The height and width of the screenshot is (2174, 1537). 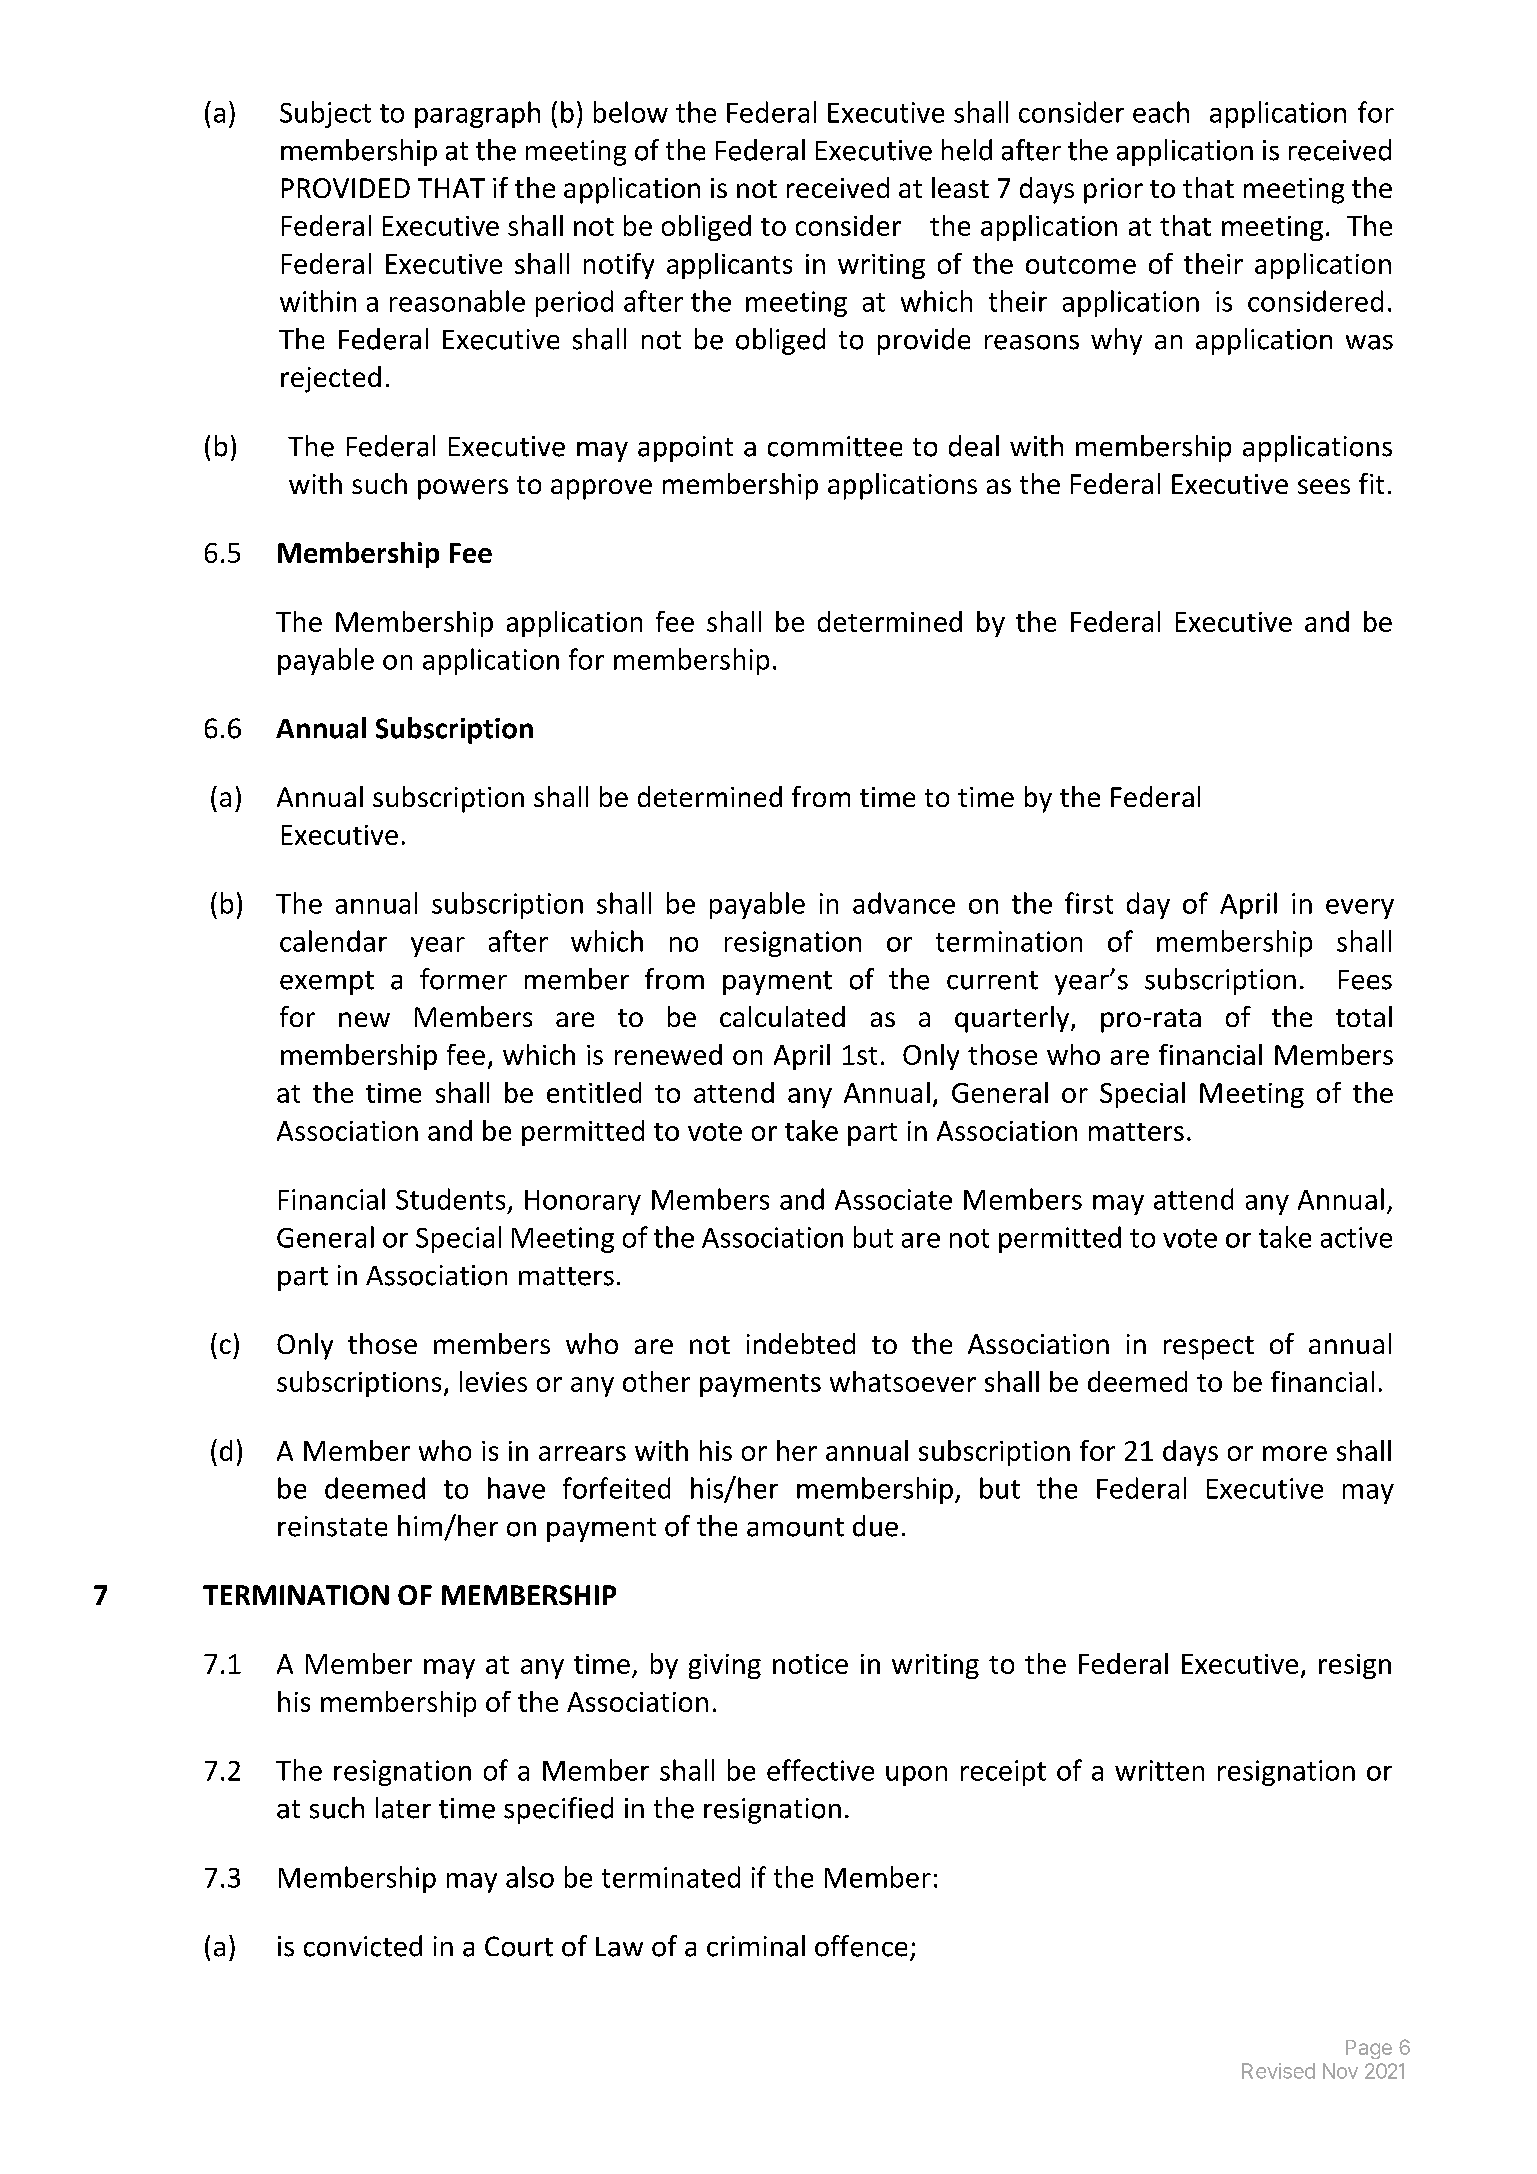 I want to click on levies, so click(x=493, y=1381).
